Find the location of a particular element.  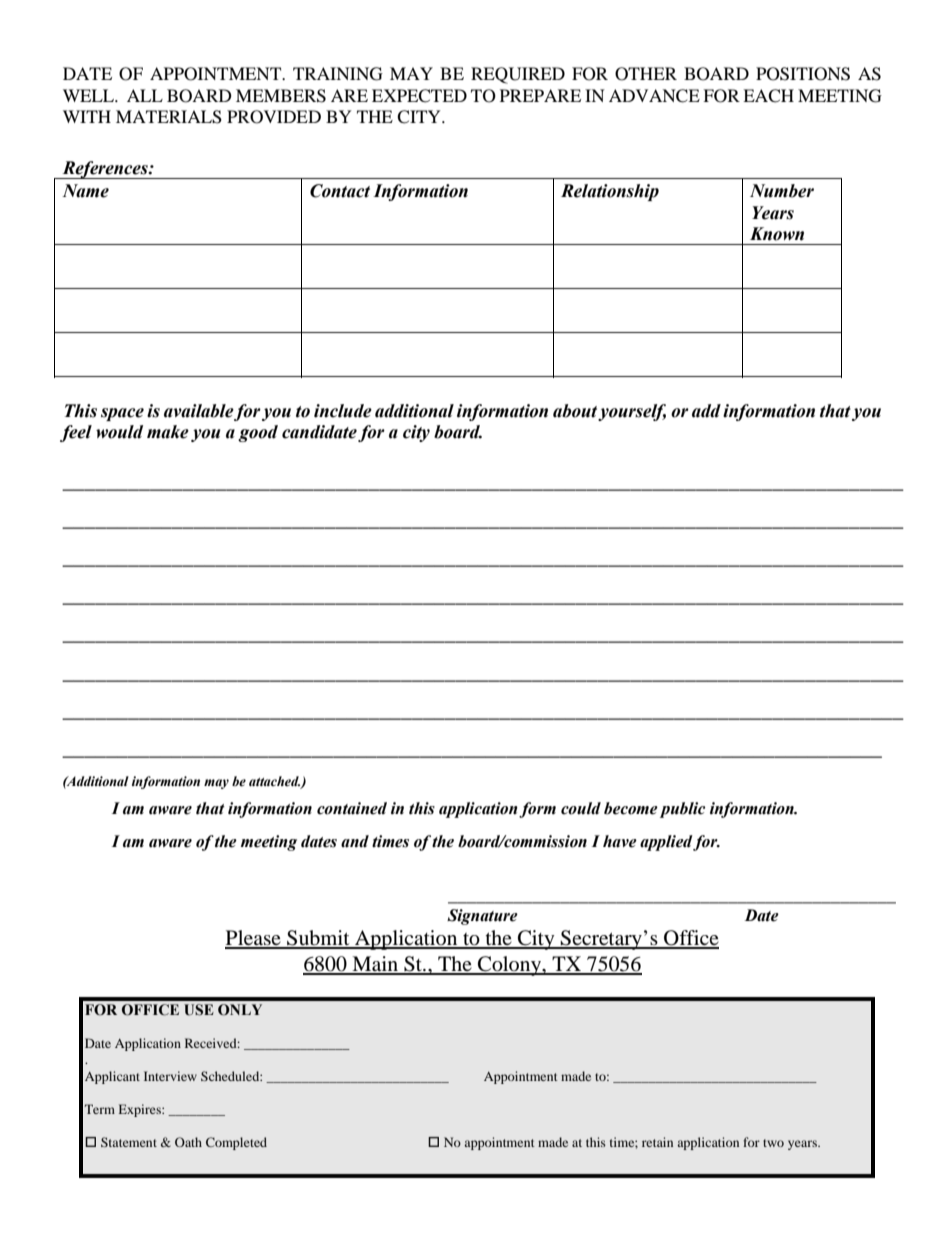

yourself is located at coordinates (632, 412).
